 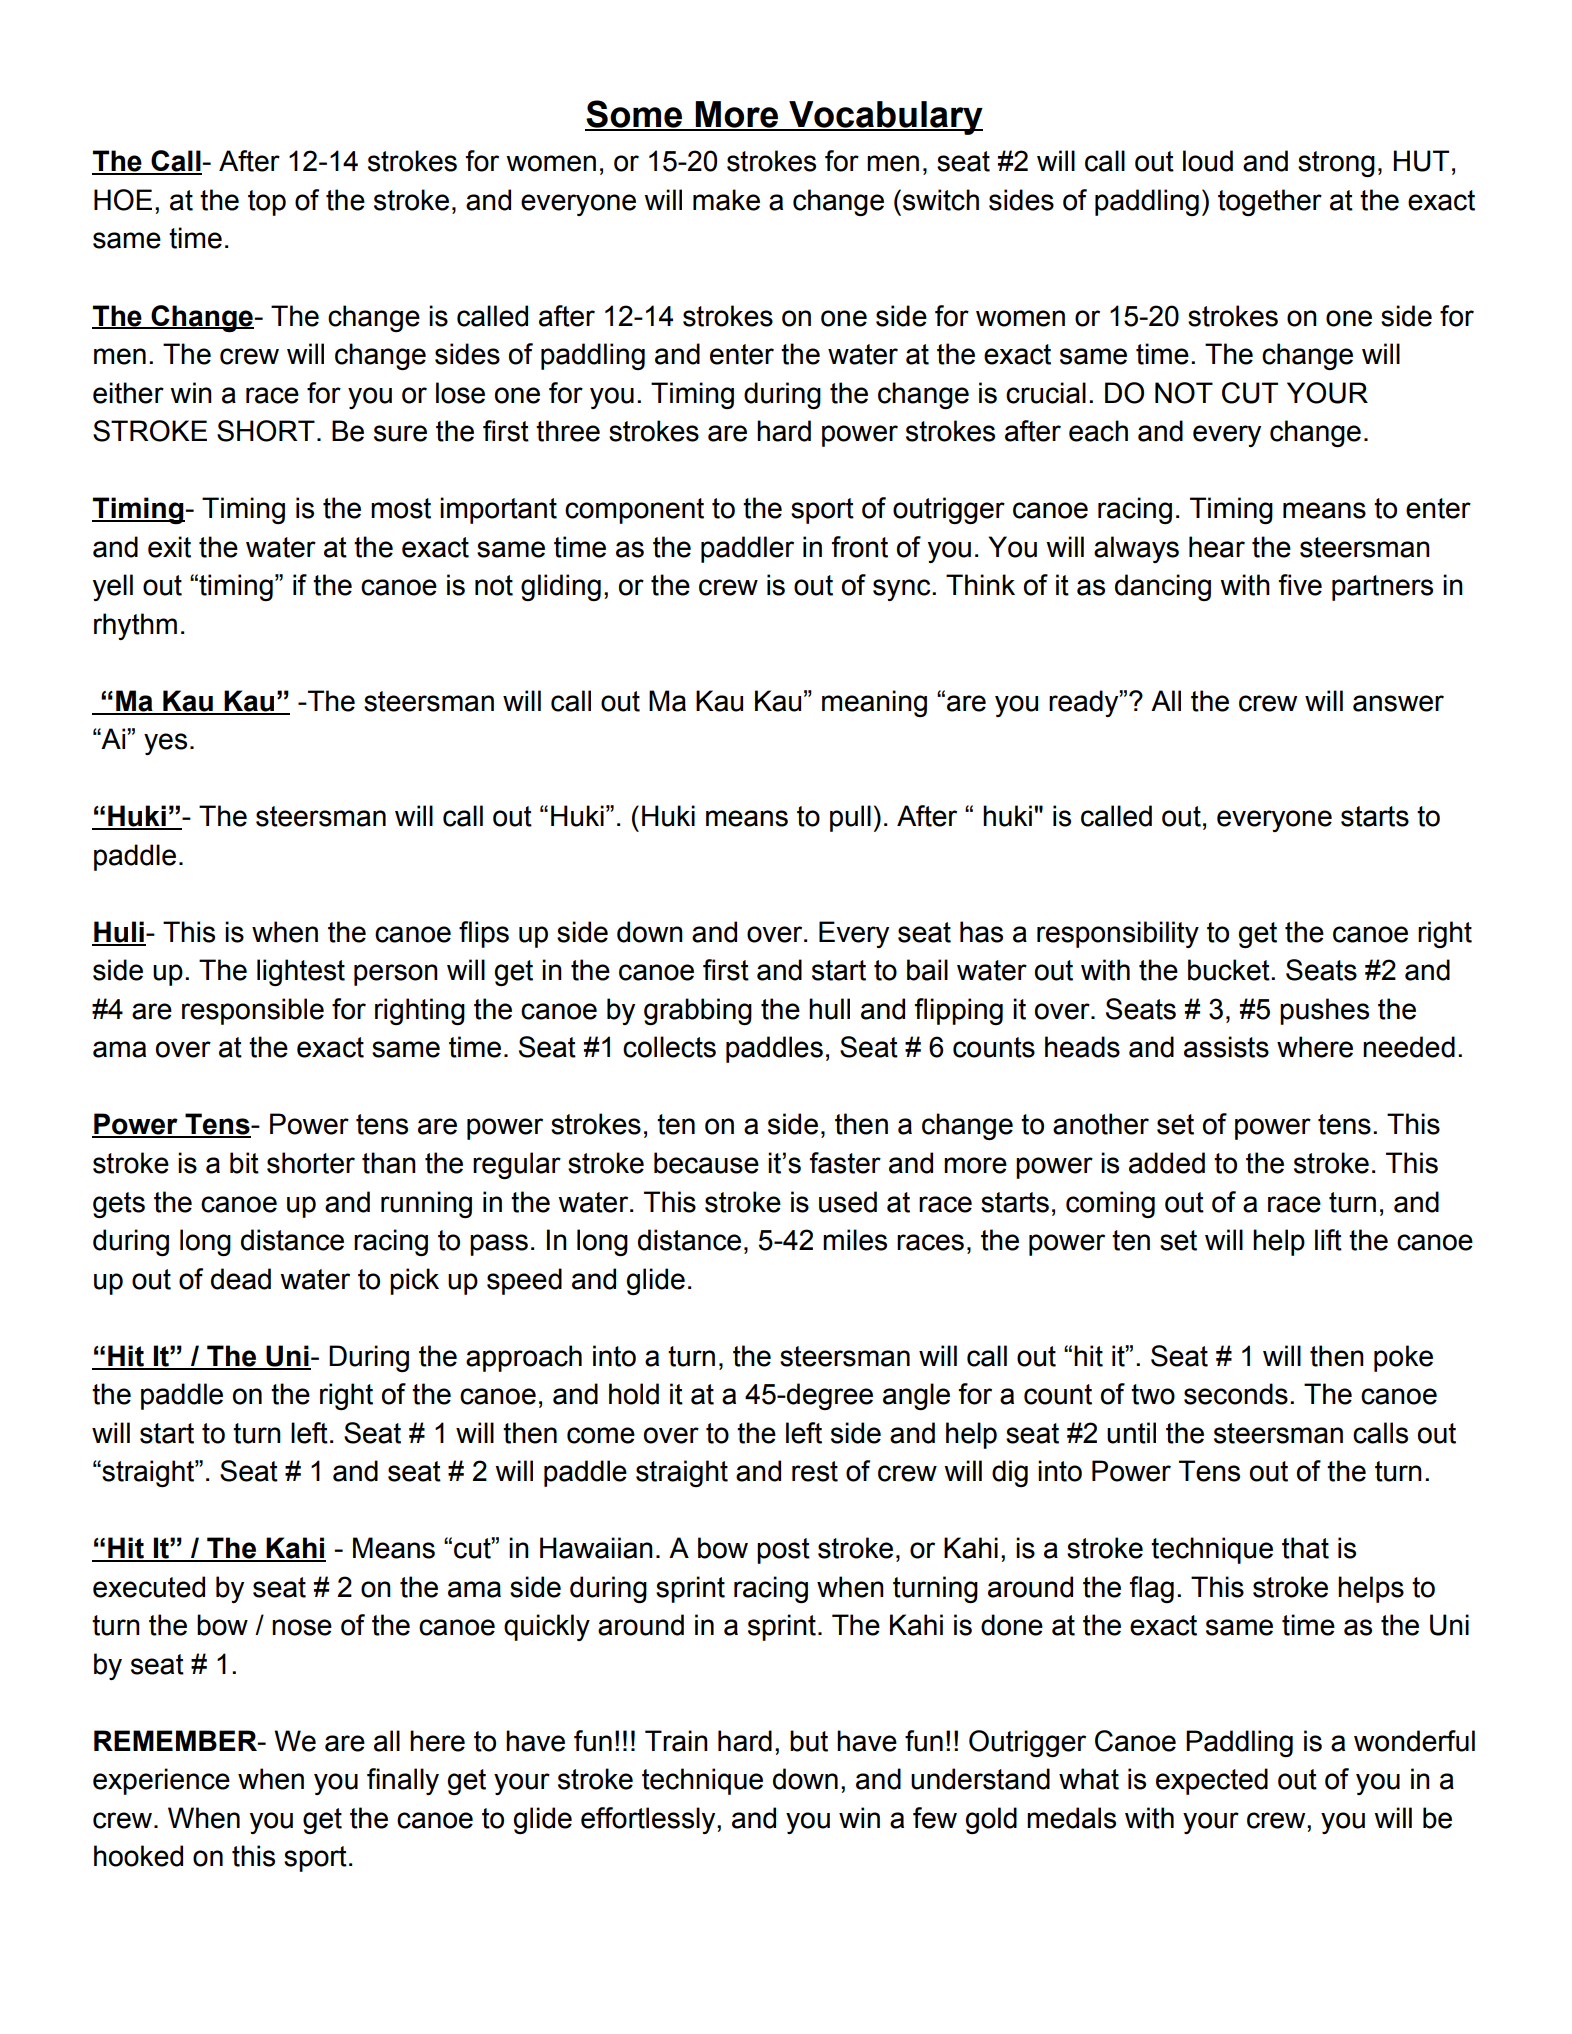 What do you see at coordinates (241, 1279) in the screenshot?
I see `dead` at bounding box center [241, 1279].
